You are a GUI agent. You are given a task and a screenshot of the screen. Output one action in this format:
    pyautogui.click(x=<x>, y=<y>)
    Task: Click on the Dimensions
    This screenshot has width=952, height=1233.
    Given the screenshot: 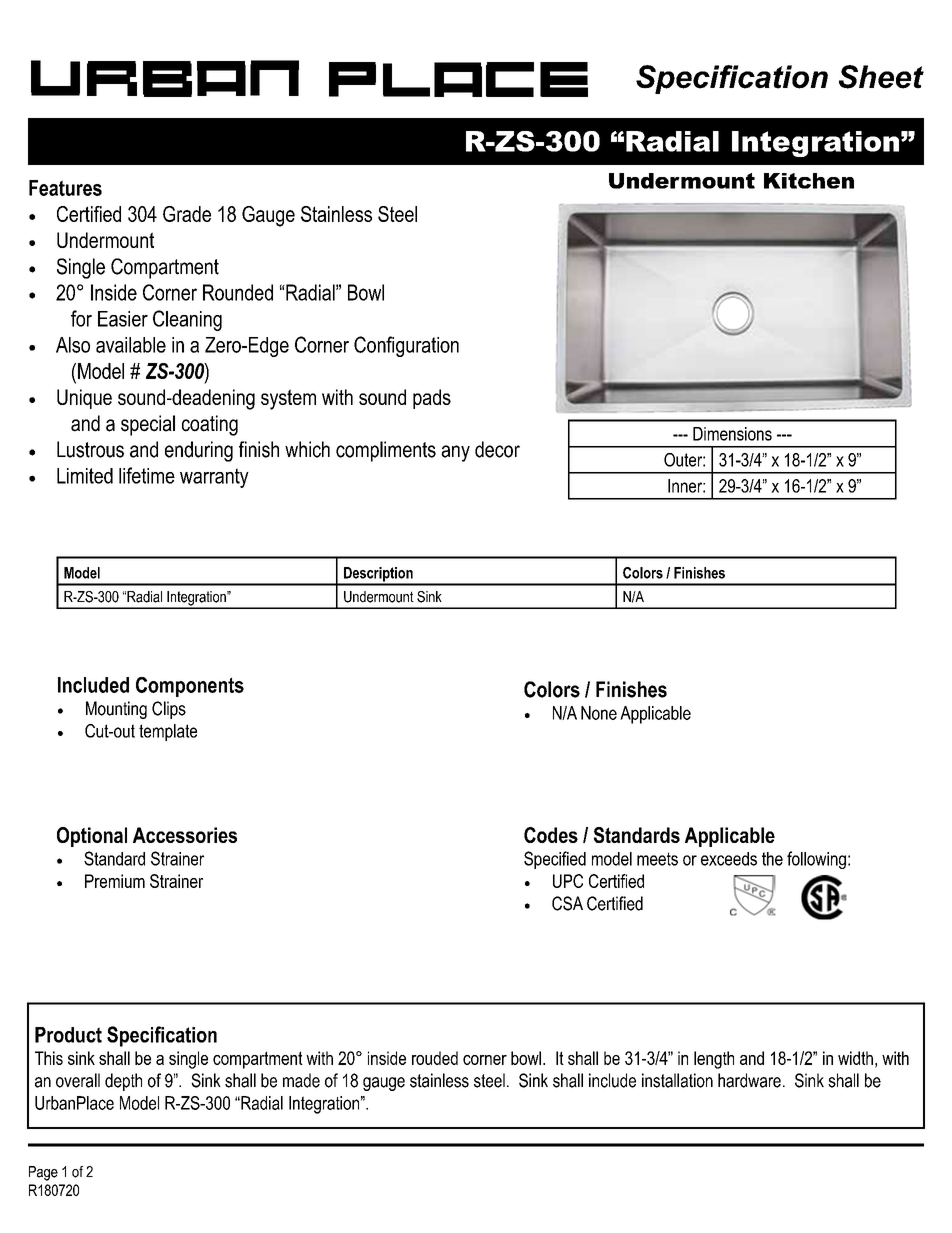 What is the action you would take?
    pyautogui.click(x=732, y=434)
